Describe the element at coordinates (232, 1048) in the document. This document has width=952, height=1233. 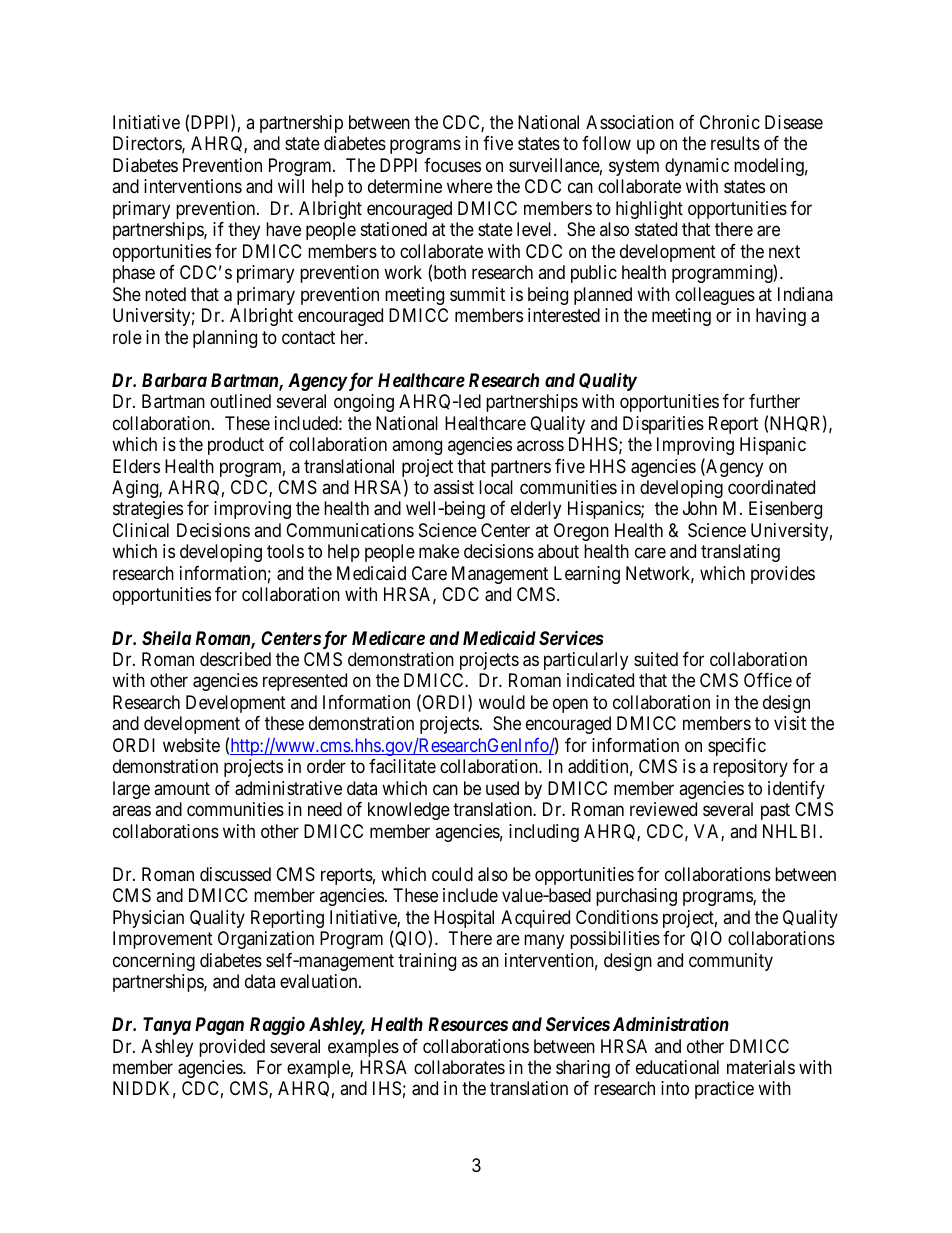
I see `provided` at that location.
